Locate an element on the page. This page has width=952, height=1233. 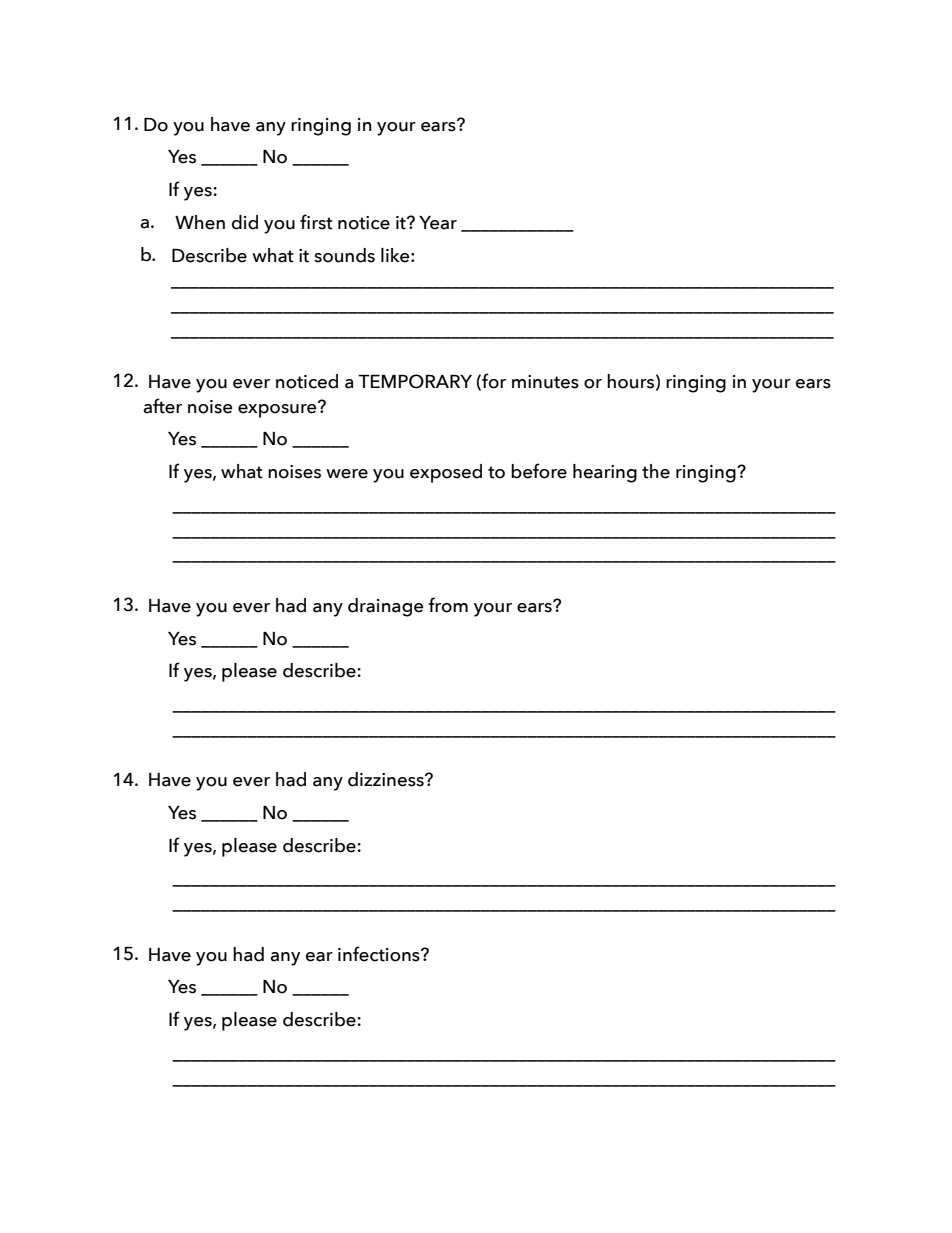
hearing is located at coordinates (605, 473).
